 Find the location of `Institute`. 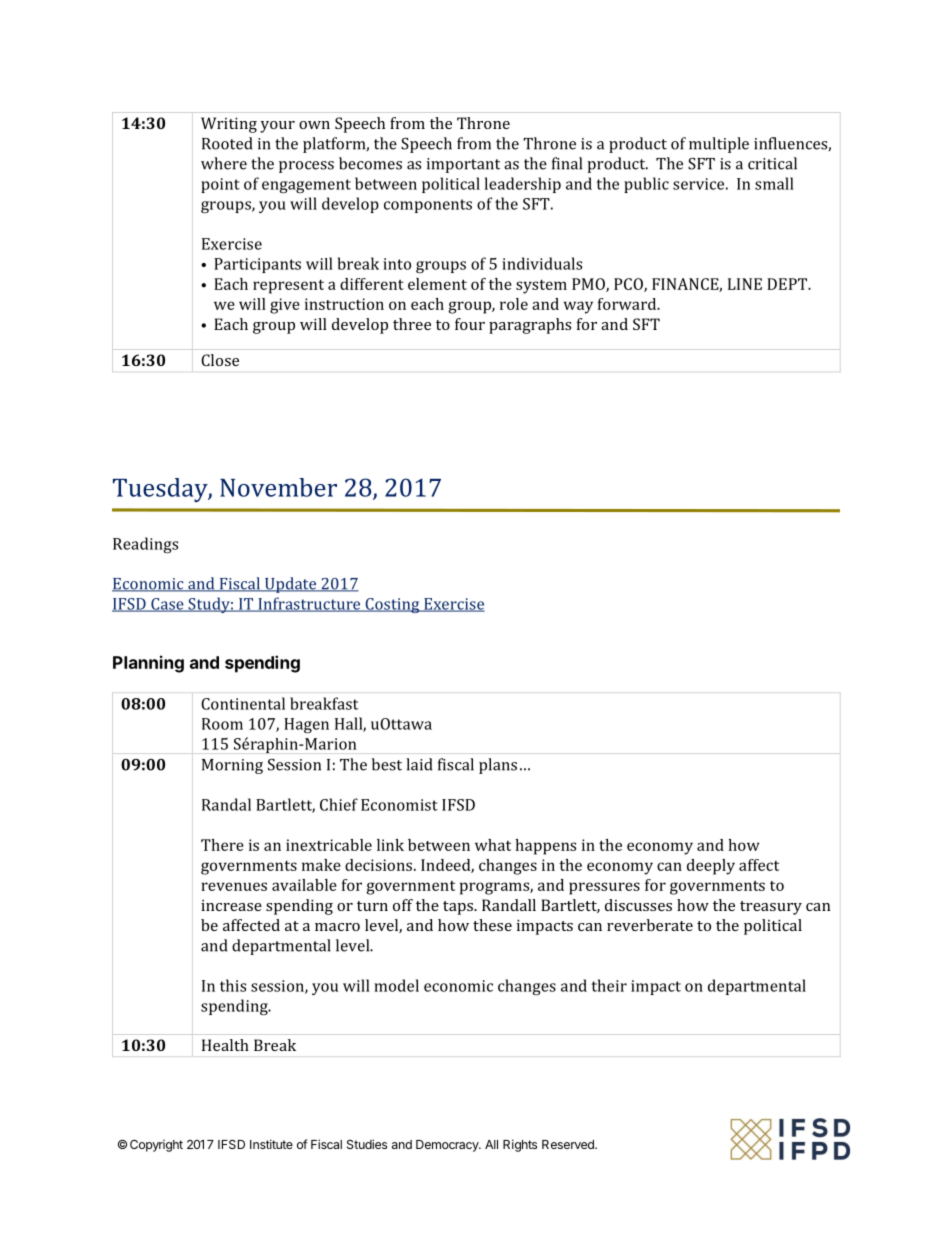

Institute is located at coordinates (271, 1144).
